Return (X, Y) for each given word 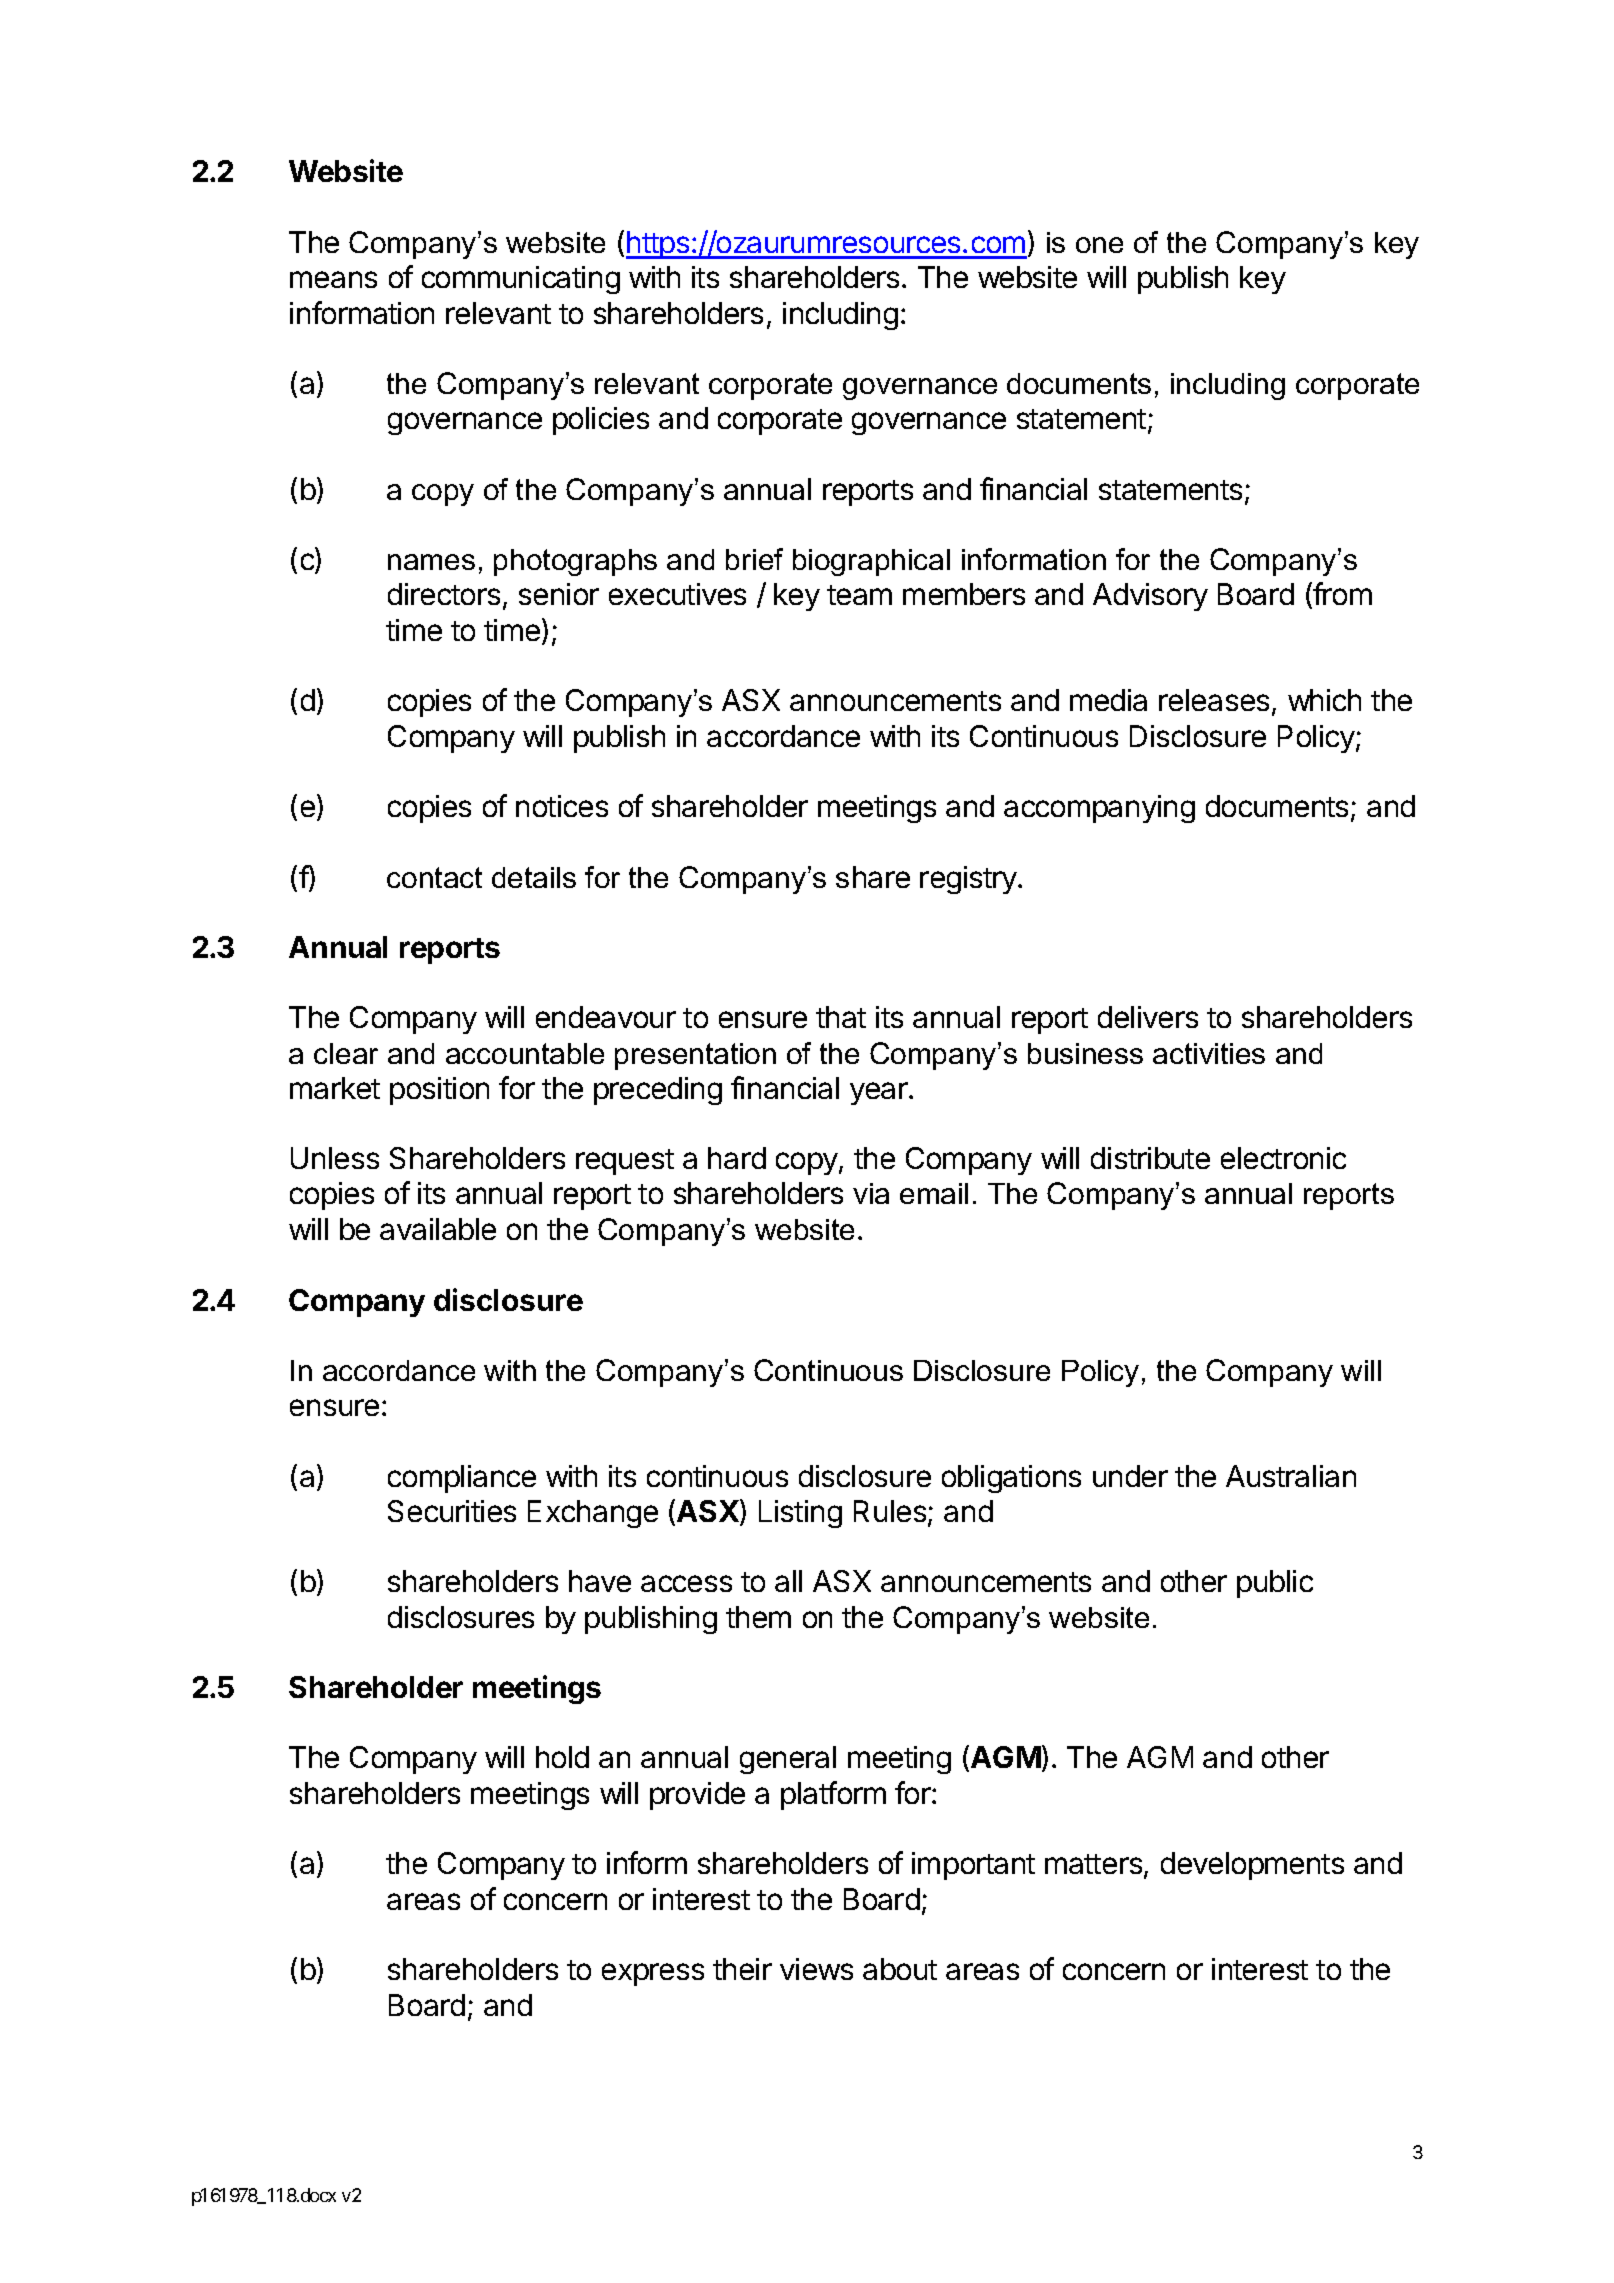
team (859, 595)
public (1275, 1584)
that (841, 1017)
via (871, 1193)
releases (1214, 700)
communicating (521, 280)
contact (434, 877)
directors (444, 594)
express (653, 1974)
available (438, 1229)
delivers (1148, 1017)
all (788, 1581)
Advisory (1150, 597)
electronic (1283, 1158)
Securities (452, 1511)
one (1099, 245)
